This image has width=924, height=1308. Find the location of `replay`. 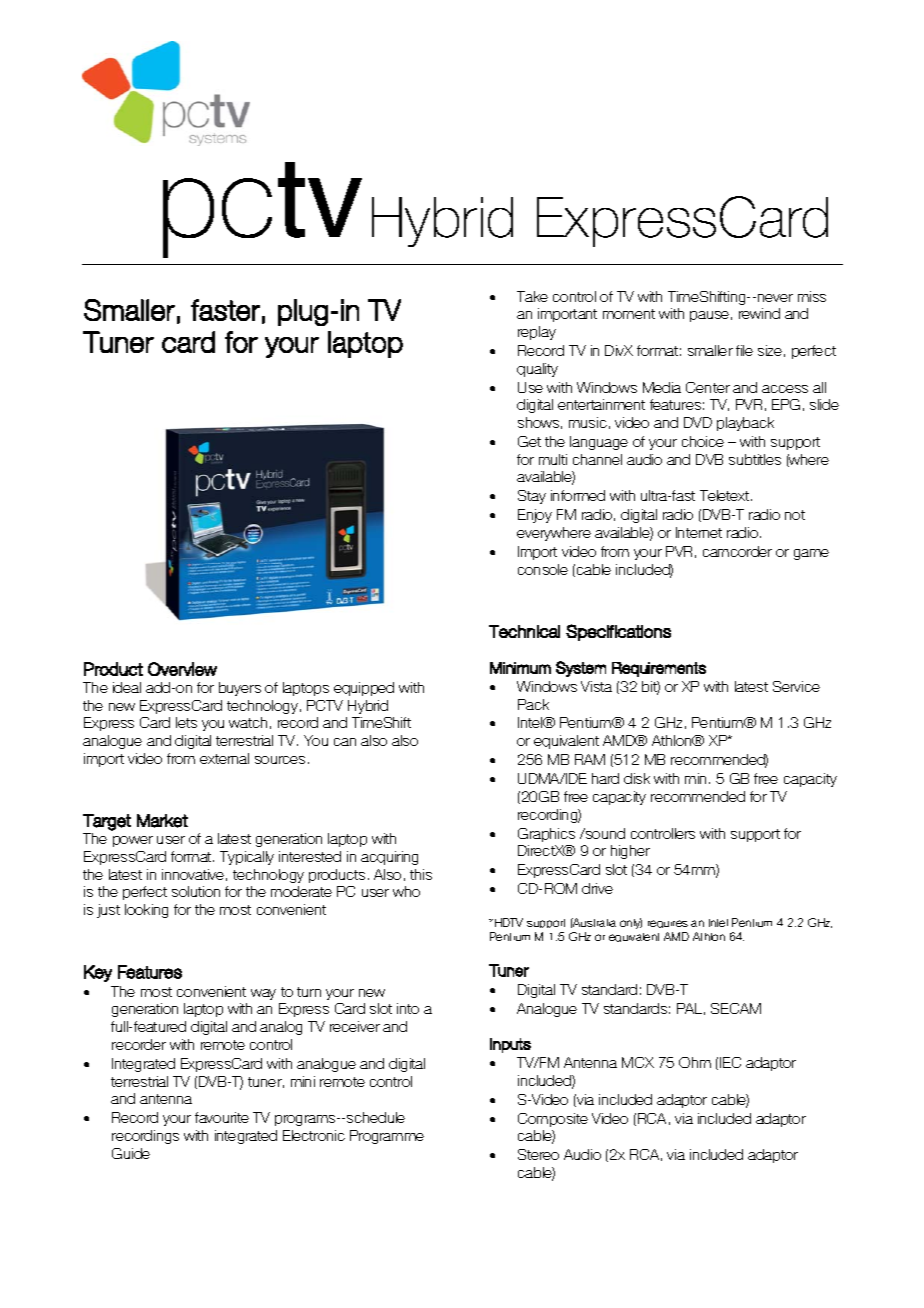

replay is located at coordinates (537, 333).
